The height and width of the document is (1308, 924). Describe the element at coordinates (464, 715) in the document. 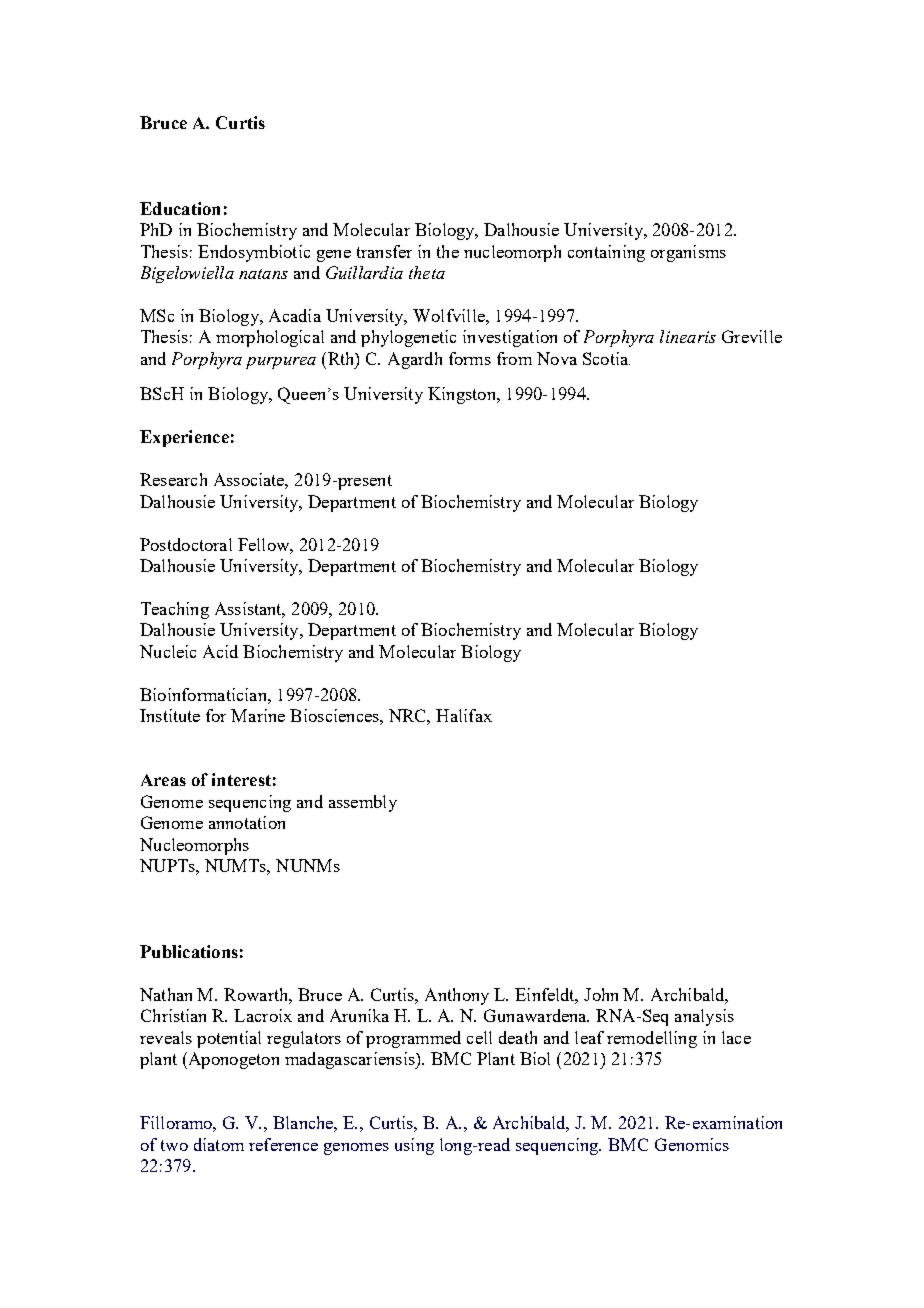

I see `Halifax` at that location.
